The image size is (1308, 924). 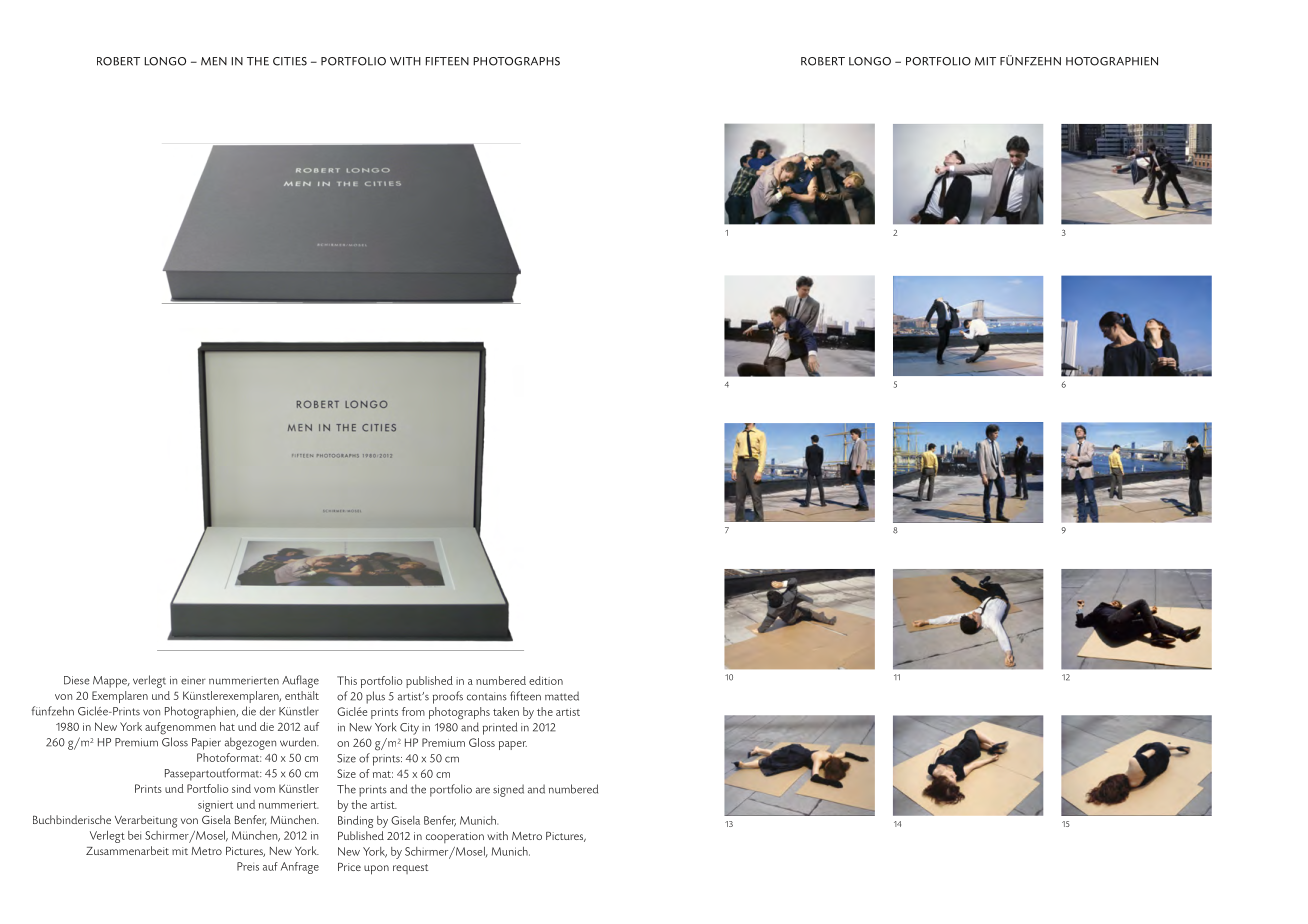 I want to click on plus, so click(x=375, y=697).
